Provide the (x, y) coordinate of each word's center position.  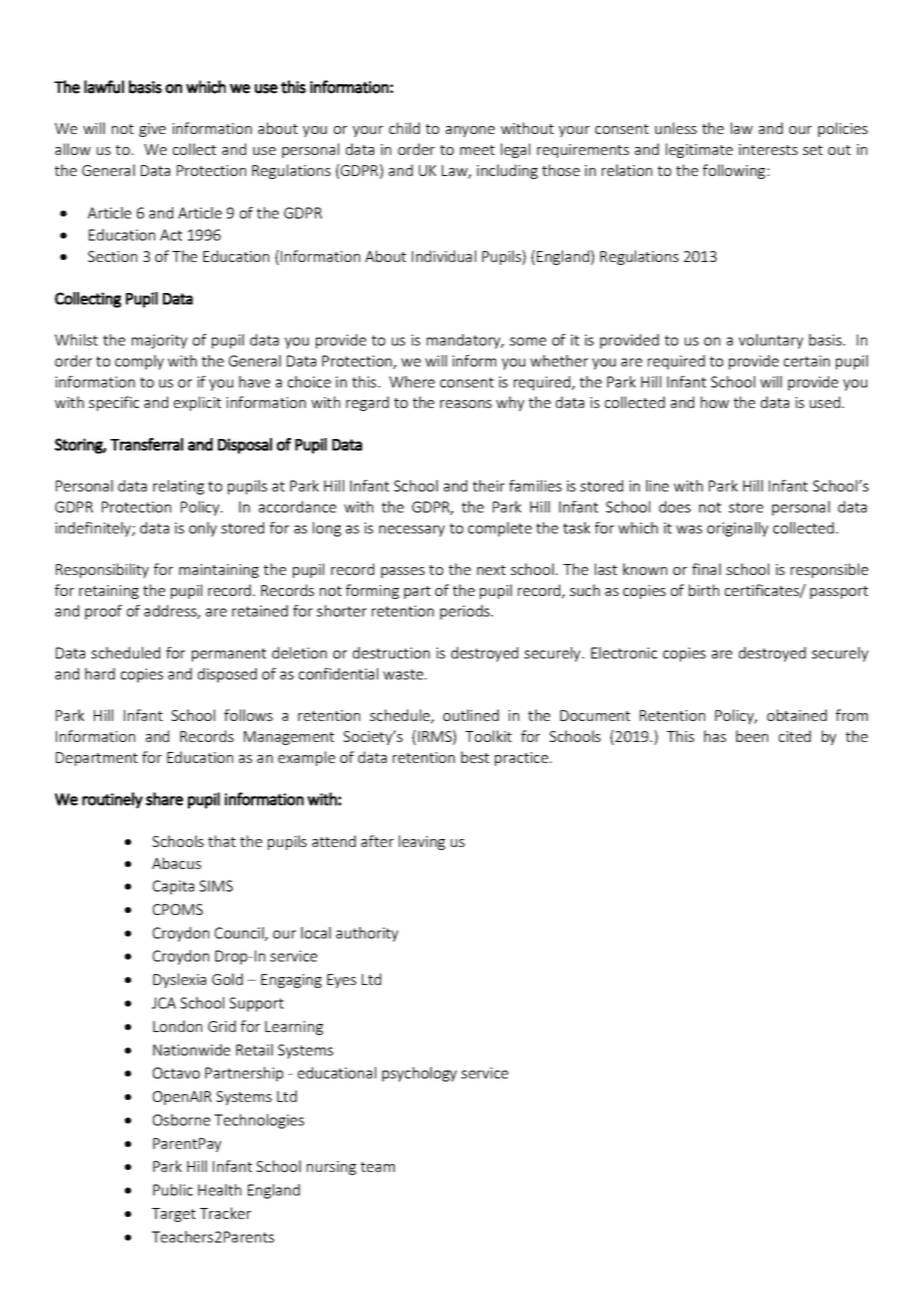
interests (768, 149)
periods (466, 612)
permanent (229, 655)
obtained (797, 715)
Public (173, 1190)
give (152, 130)
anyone (470, 131)
